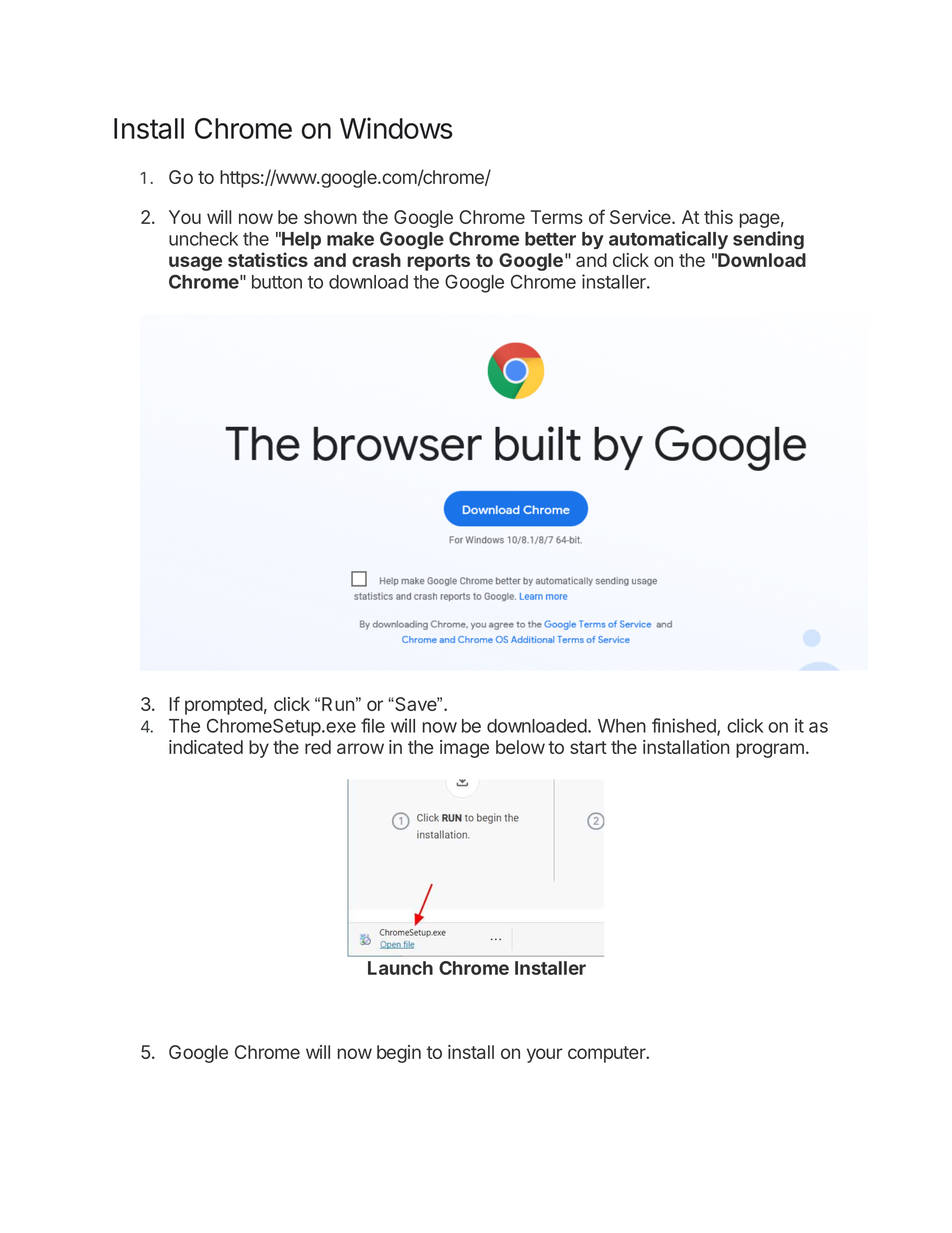 This page has width=952, height=1233. What do you see at coordinates (318, 747) in the page?
I see `red` at bounding box center [318, 747].
